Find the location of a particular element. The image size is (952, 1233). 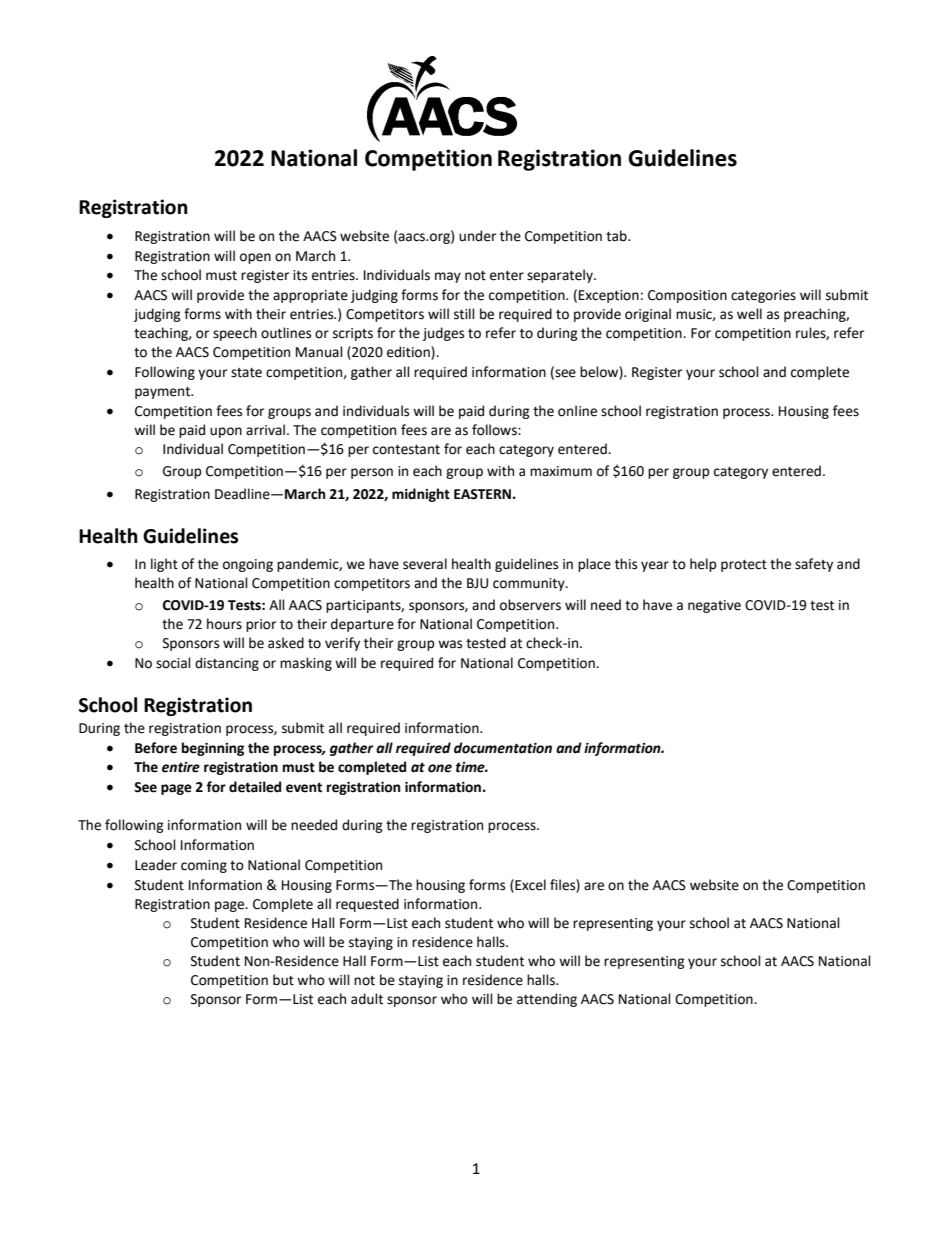

beginning is located at coordinates (213, 749).
